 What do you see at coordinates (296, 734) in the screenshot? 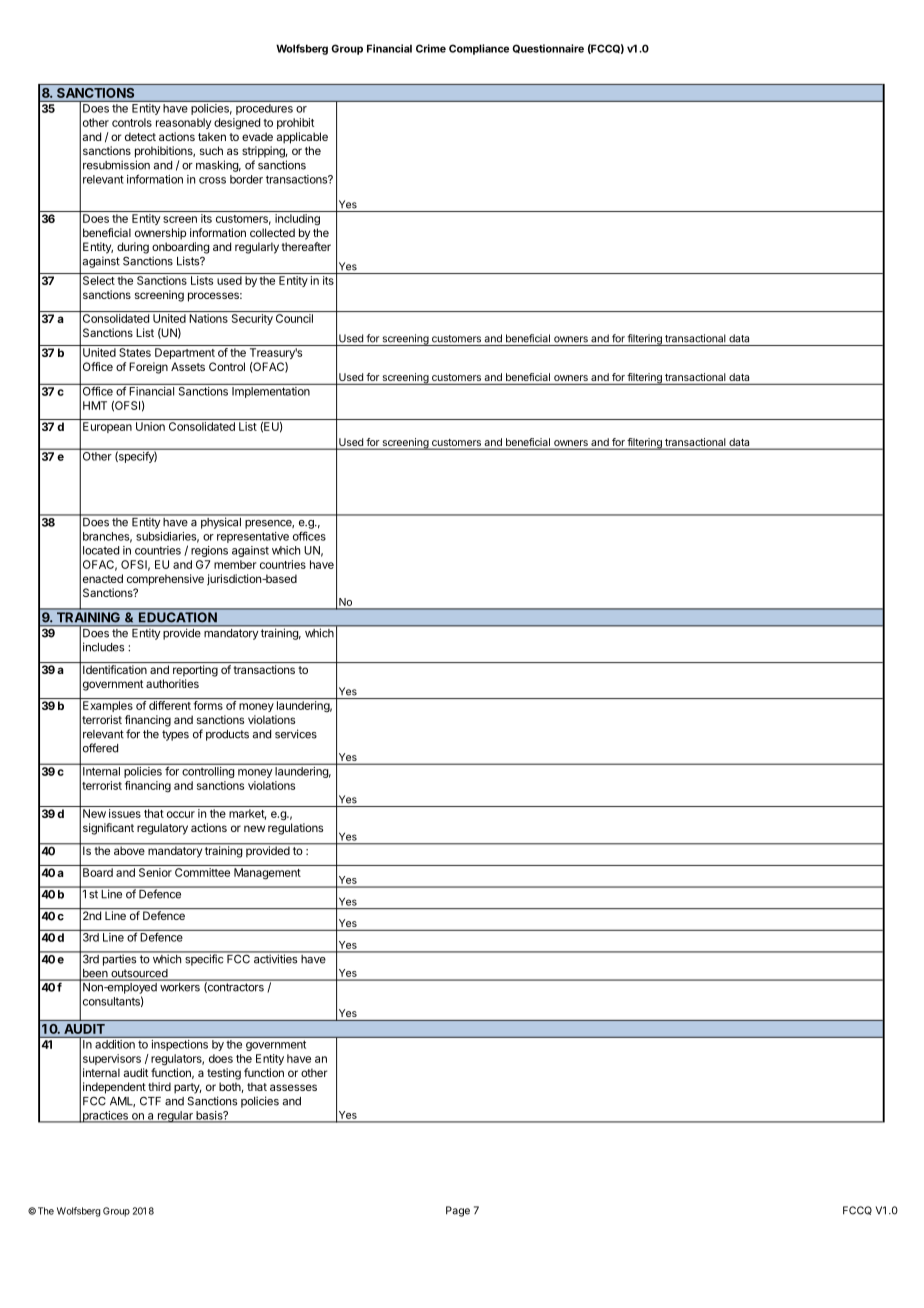
I see `services` at bounding box center [296, 734].
